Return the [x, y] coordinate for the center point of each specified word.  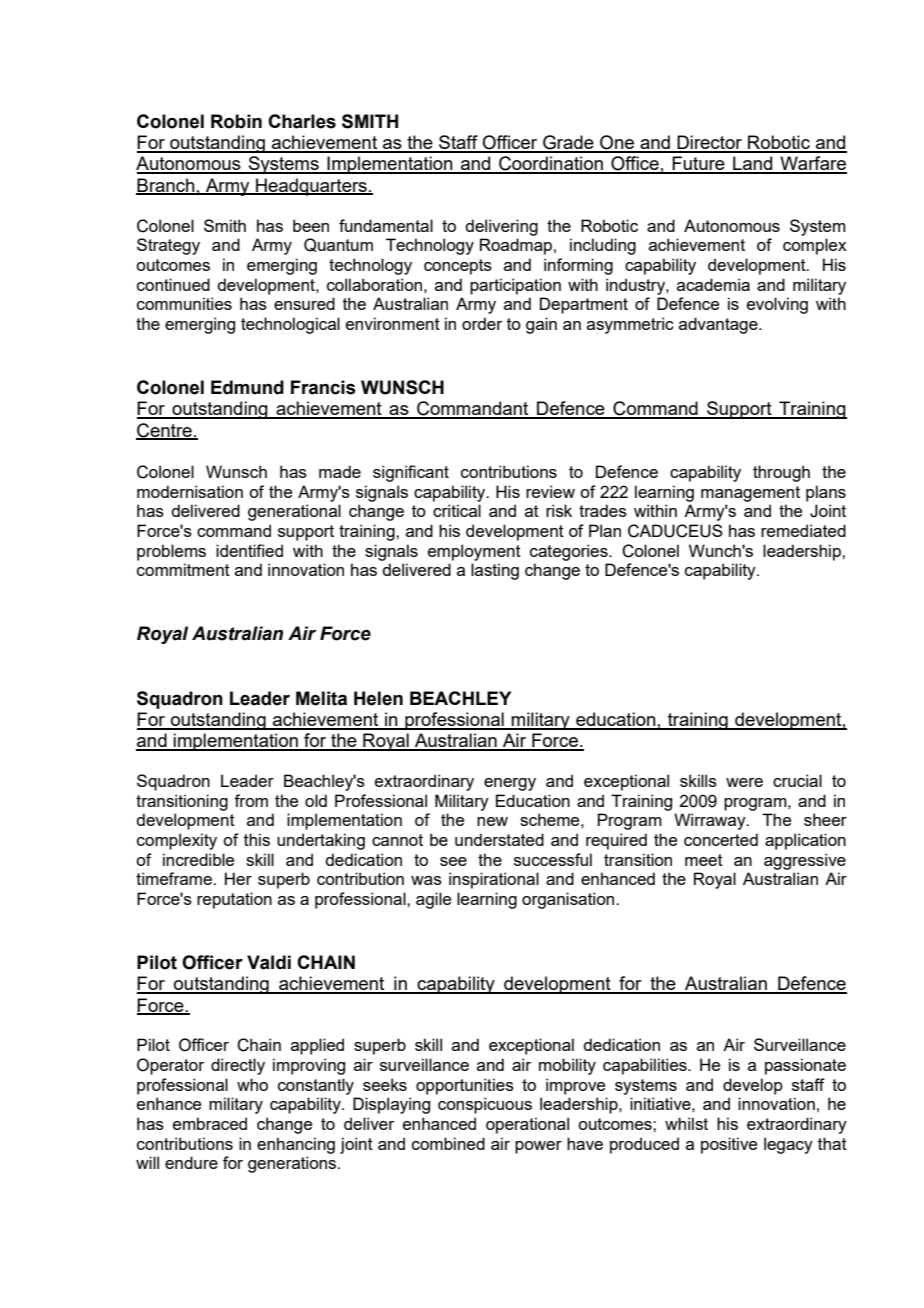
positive [729, 1145]
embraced [210, 1123]
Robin [236, 121]
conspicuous [485, 1105]
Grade [568, 143]
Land [753, 164]
